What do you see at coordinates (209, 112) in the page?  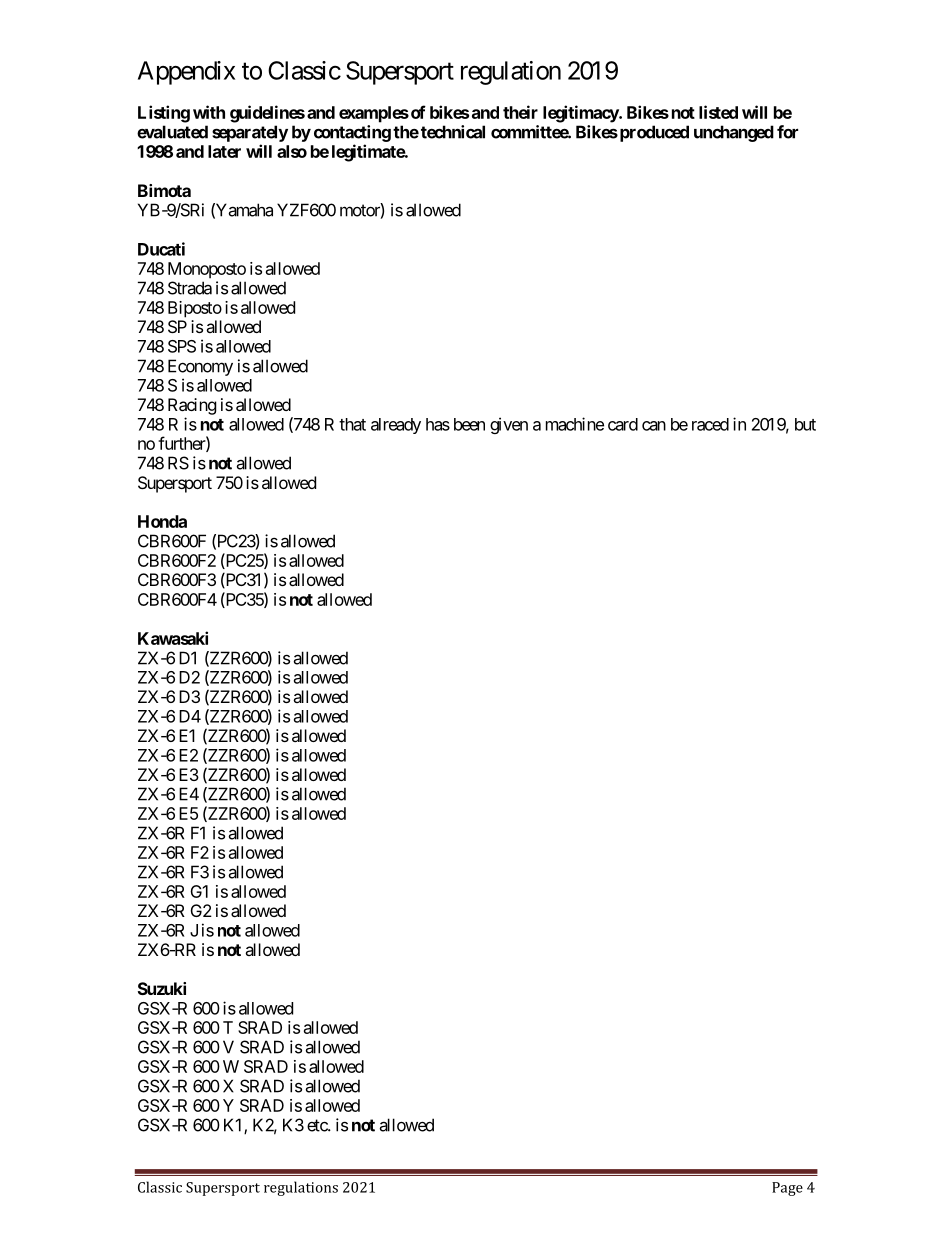 I see `with` at bounding box center [209, 112].
